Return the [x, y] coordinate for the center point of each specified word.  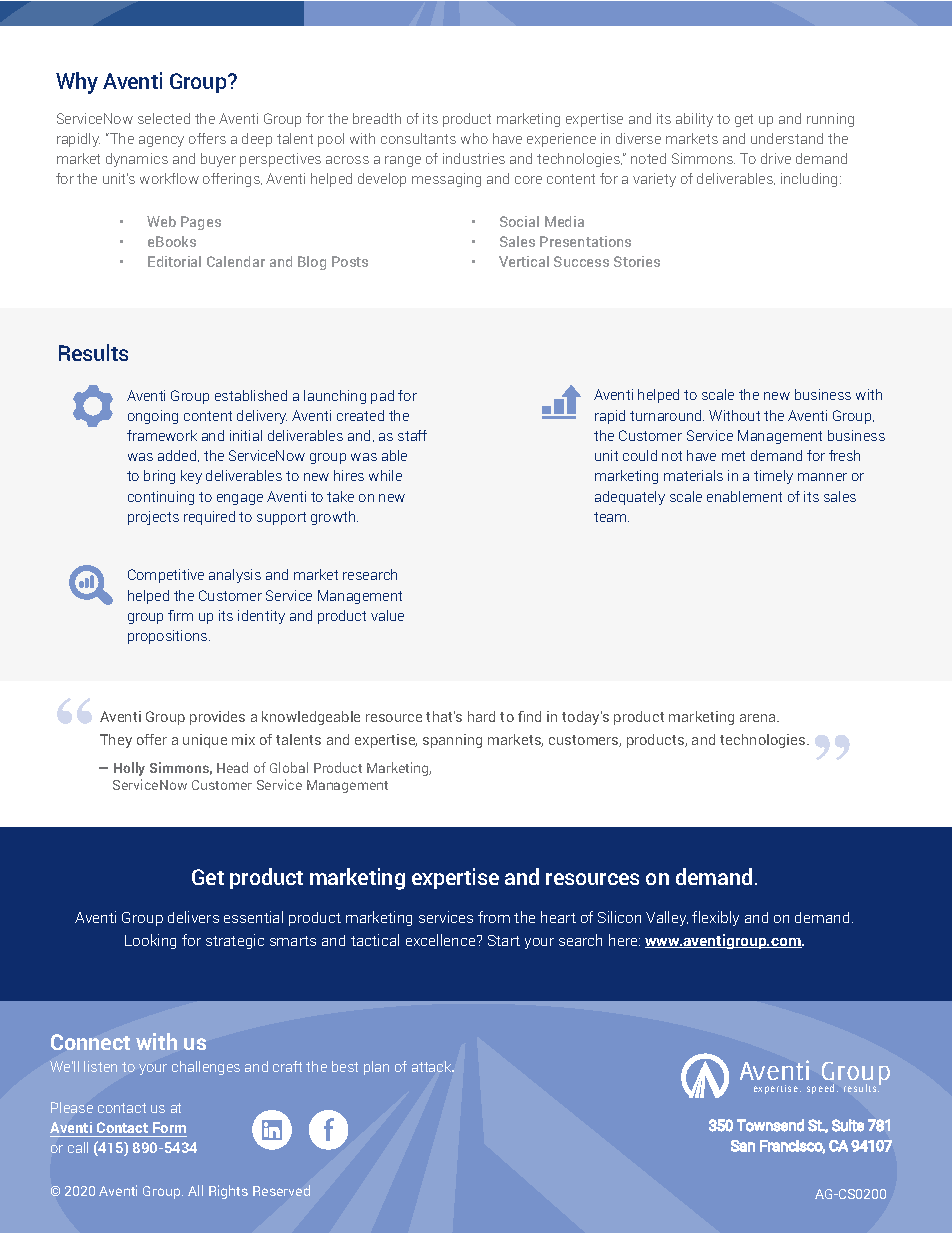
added [178, 456]
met [733, 456]
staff [412, 435]
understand [787, 138]
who [474, 138]
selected [164, 118]
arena [759, 718]
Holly [129, 769]
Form [169, 1127]
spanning [452, 741]
